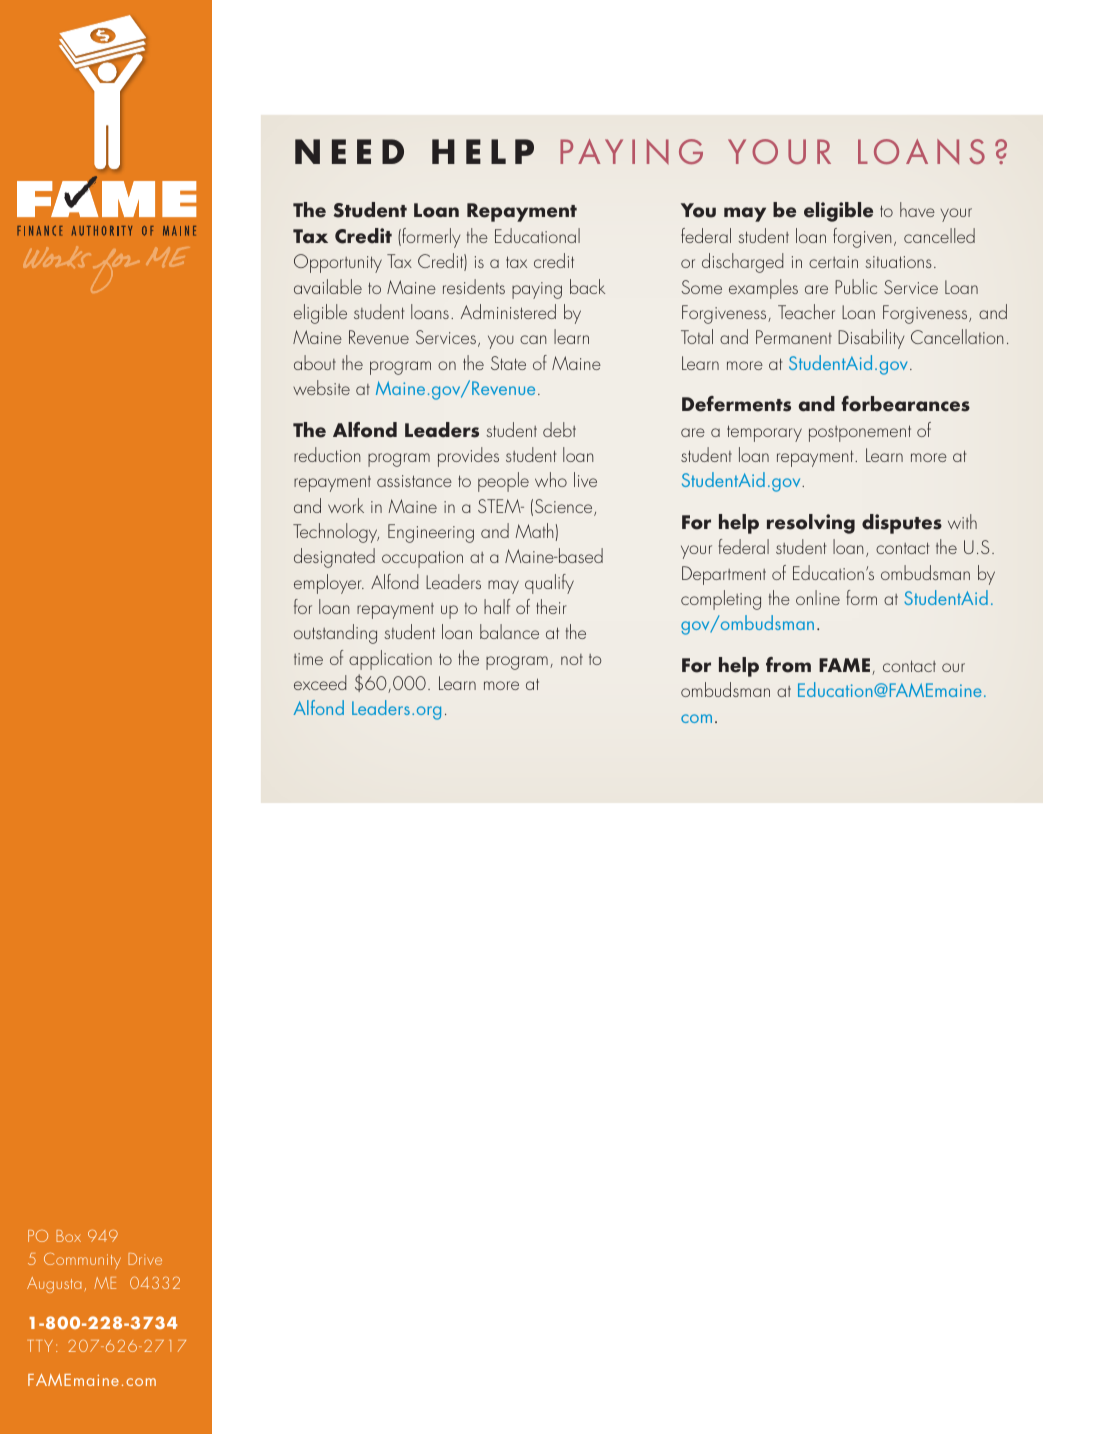 This document has height=1434, width=1108. What do you see at coordinates (68, 1236) in the document?
I see `Box` at bounding box center [68, 1236].
